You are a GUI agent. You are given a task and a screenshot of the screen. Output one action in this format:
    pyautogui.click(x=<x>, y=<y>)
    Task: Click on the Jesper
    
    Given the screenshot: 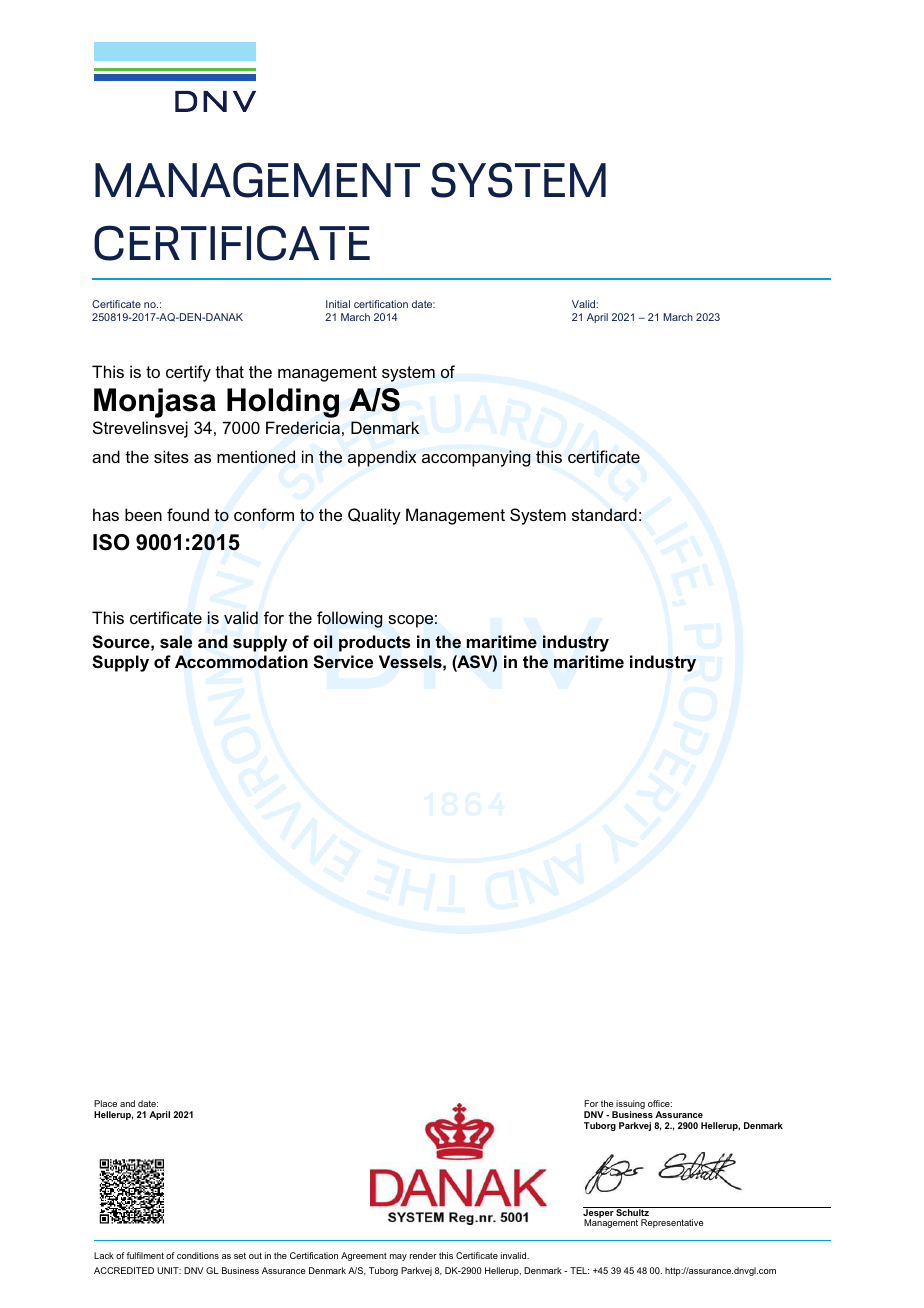 What is the action you would take?
    pyautogui.click(x=599, y=1213)
